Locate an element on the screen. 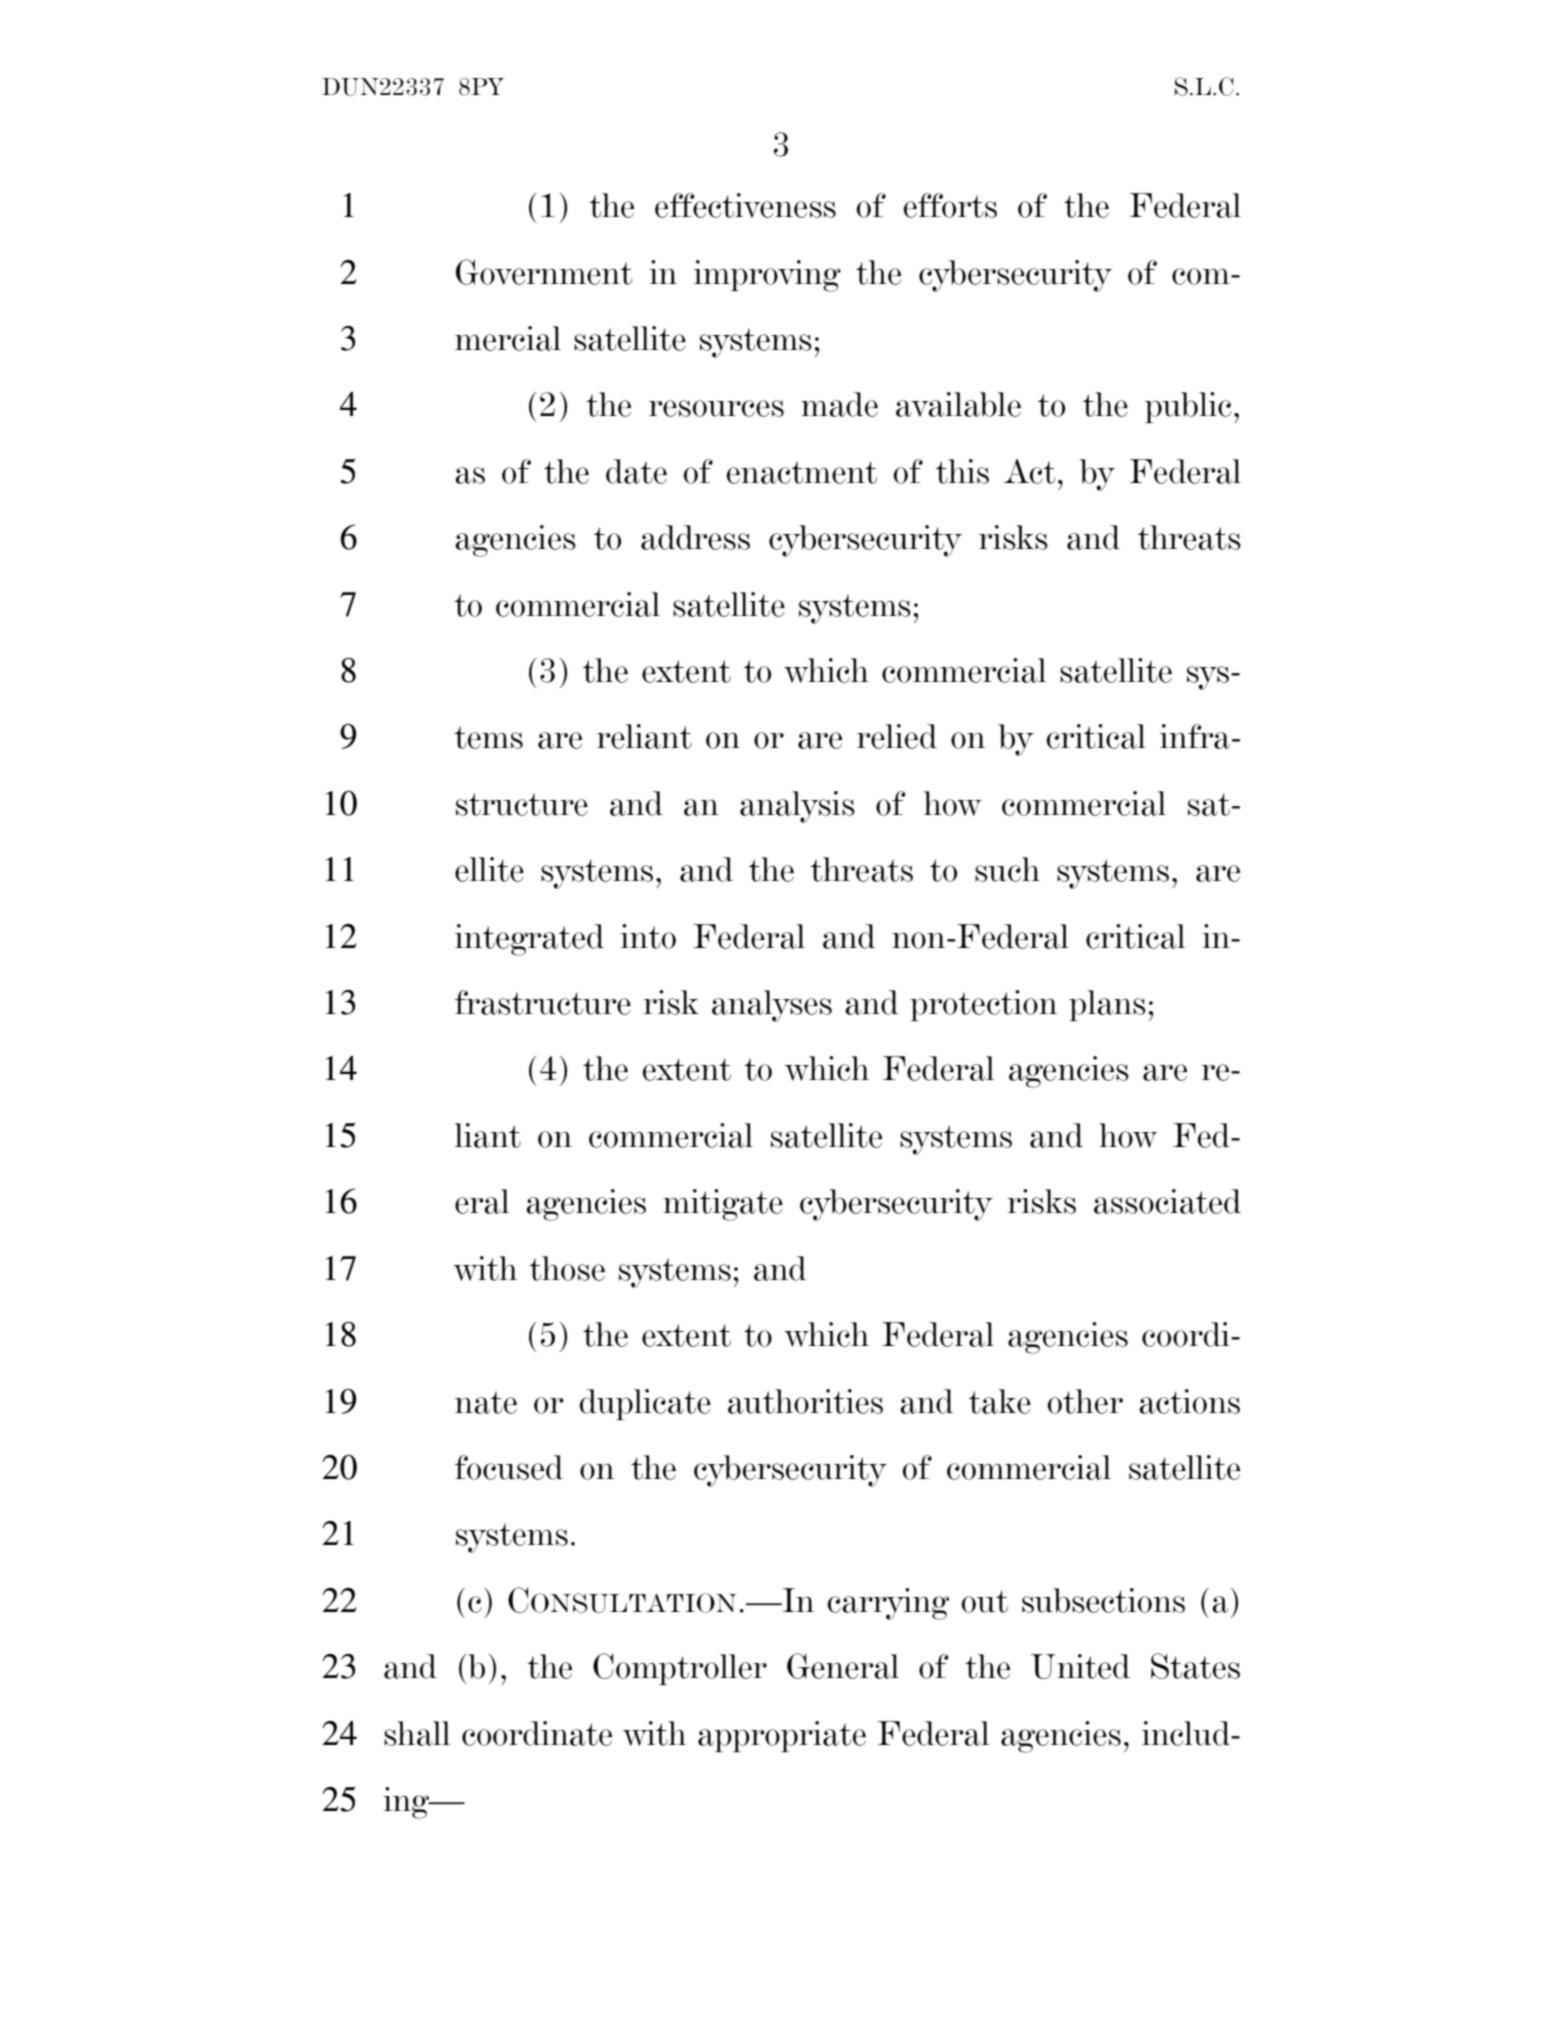  efforts is located at coordinates (950, 205).
